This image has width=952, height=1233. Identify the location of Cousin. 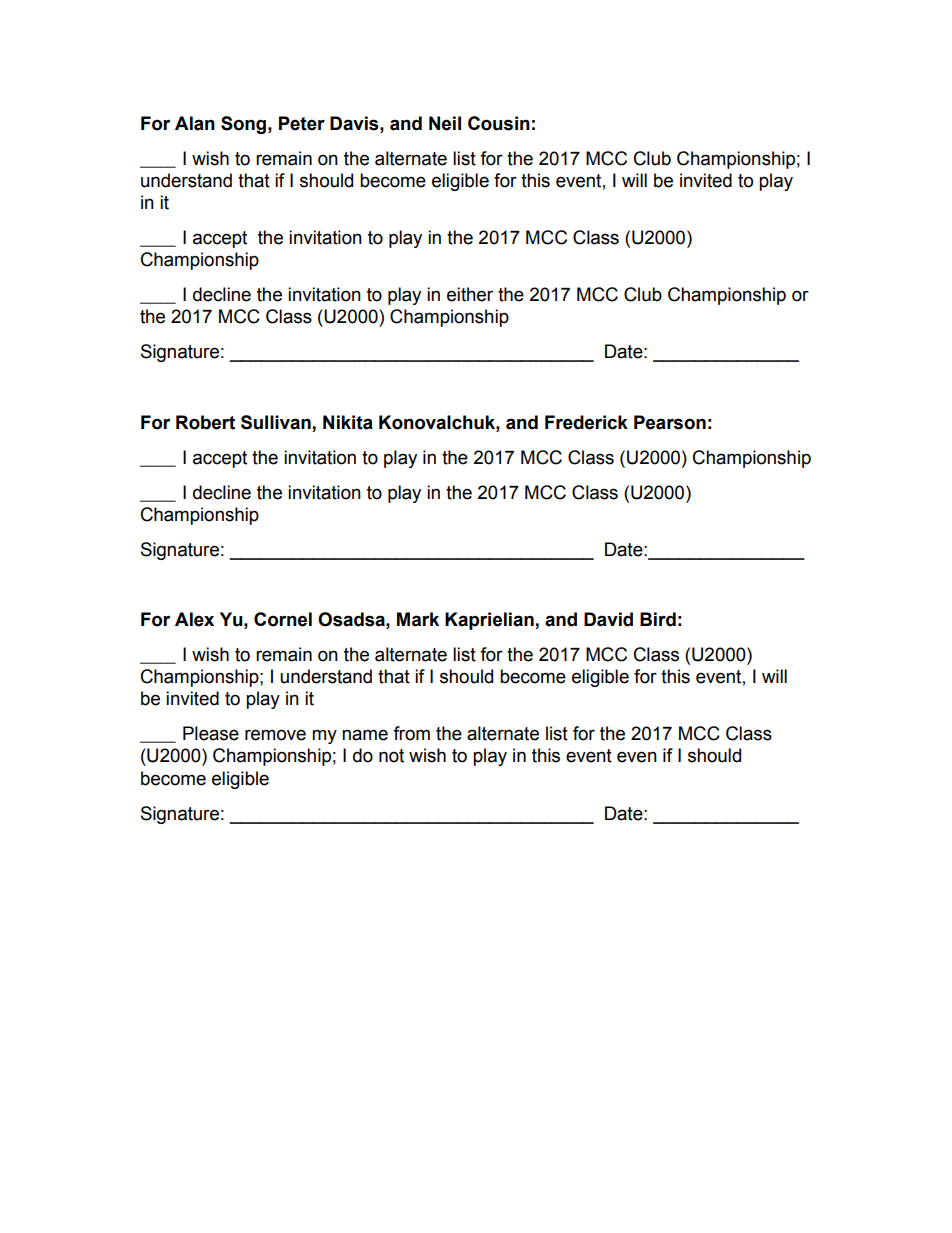
(499, 123).
